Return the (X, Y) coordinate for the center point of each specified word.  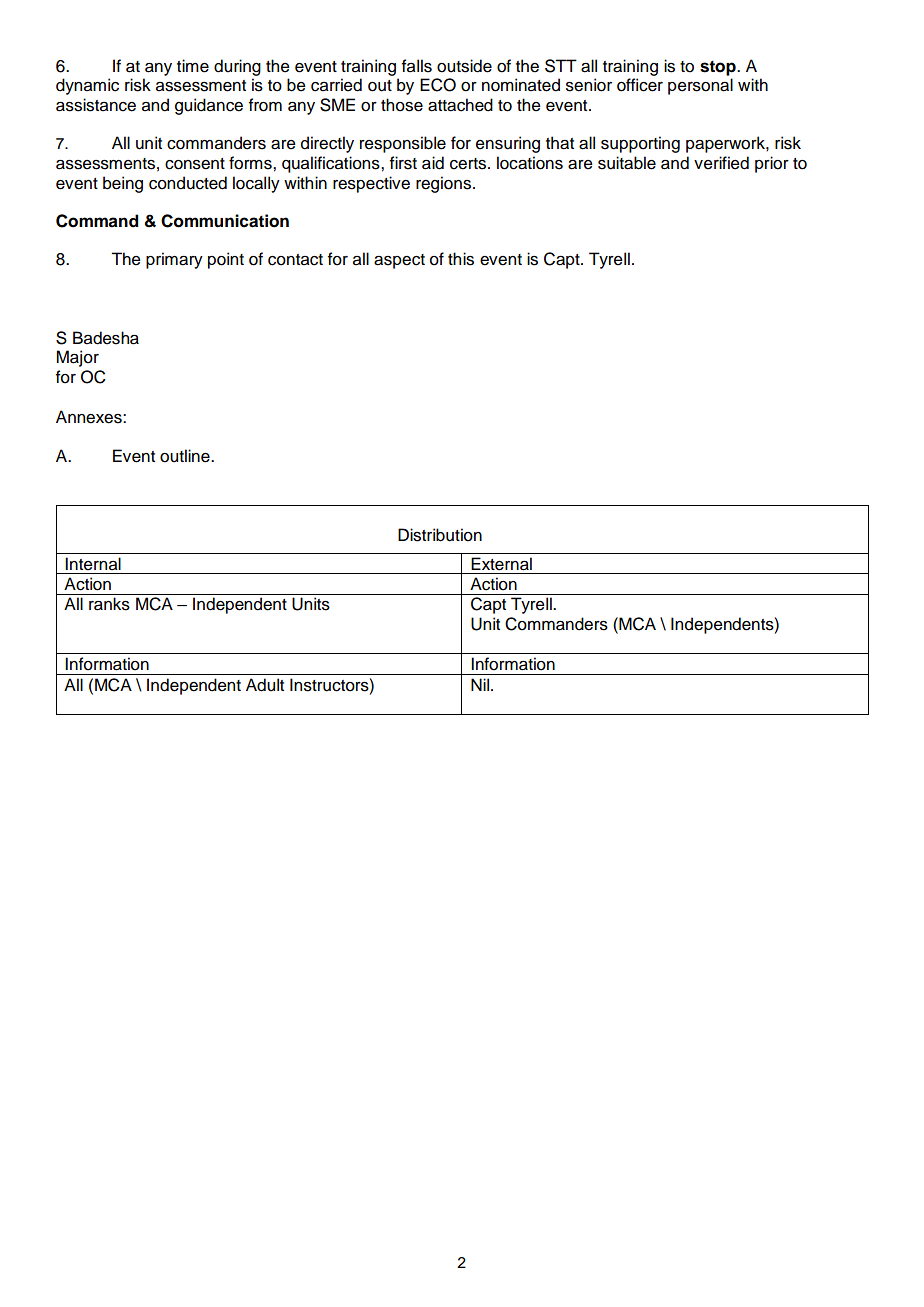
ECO (438, 85)
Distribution (440, 535)
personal (700, 86)
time (193, 66)
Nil (481, 684)
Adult (265, 685)
